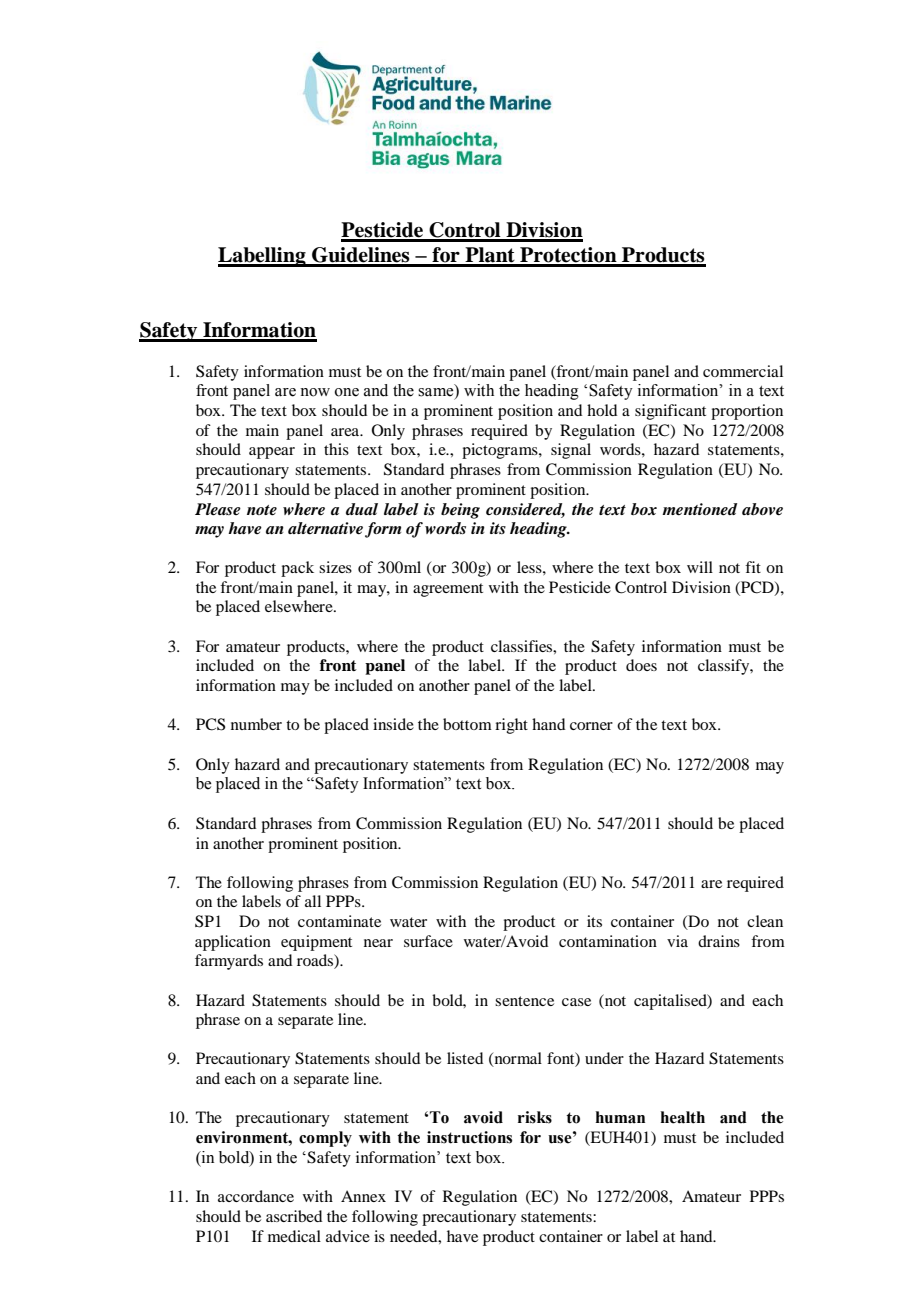 This screenshot has height=1308, width=924. Describe the element at coordinates (256, 724) in the screenshot. I see `number` at that location.
